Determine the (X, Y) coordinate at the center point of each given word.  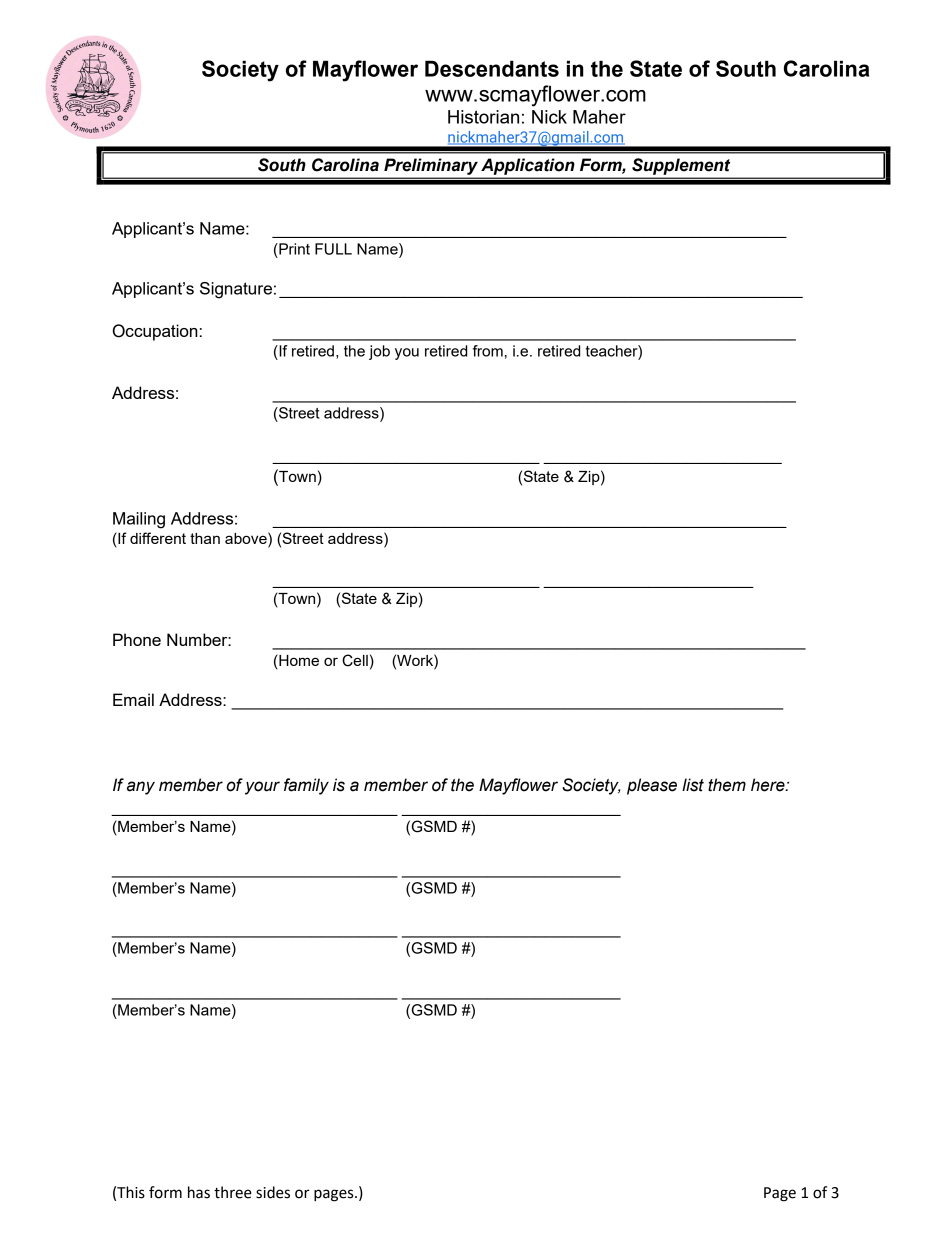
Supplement (681, 166)
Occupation (155, 332)
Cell (355, 660)
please (652, 786)
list (693, 785)
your (262, 788)
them (727, 785)
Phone (137, 639)
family (306, 786)
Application (527, 167)
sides (273, 1192)
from (488, 351)
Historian (483, 117)
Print (293, 249)
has (199, 1192)
